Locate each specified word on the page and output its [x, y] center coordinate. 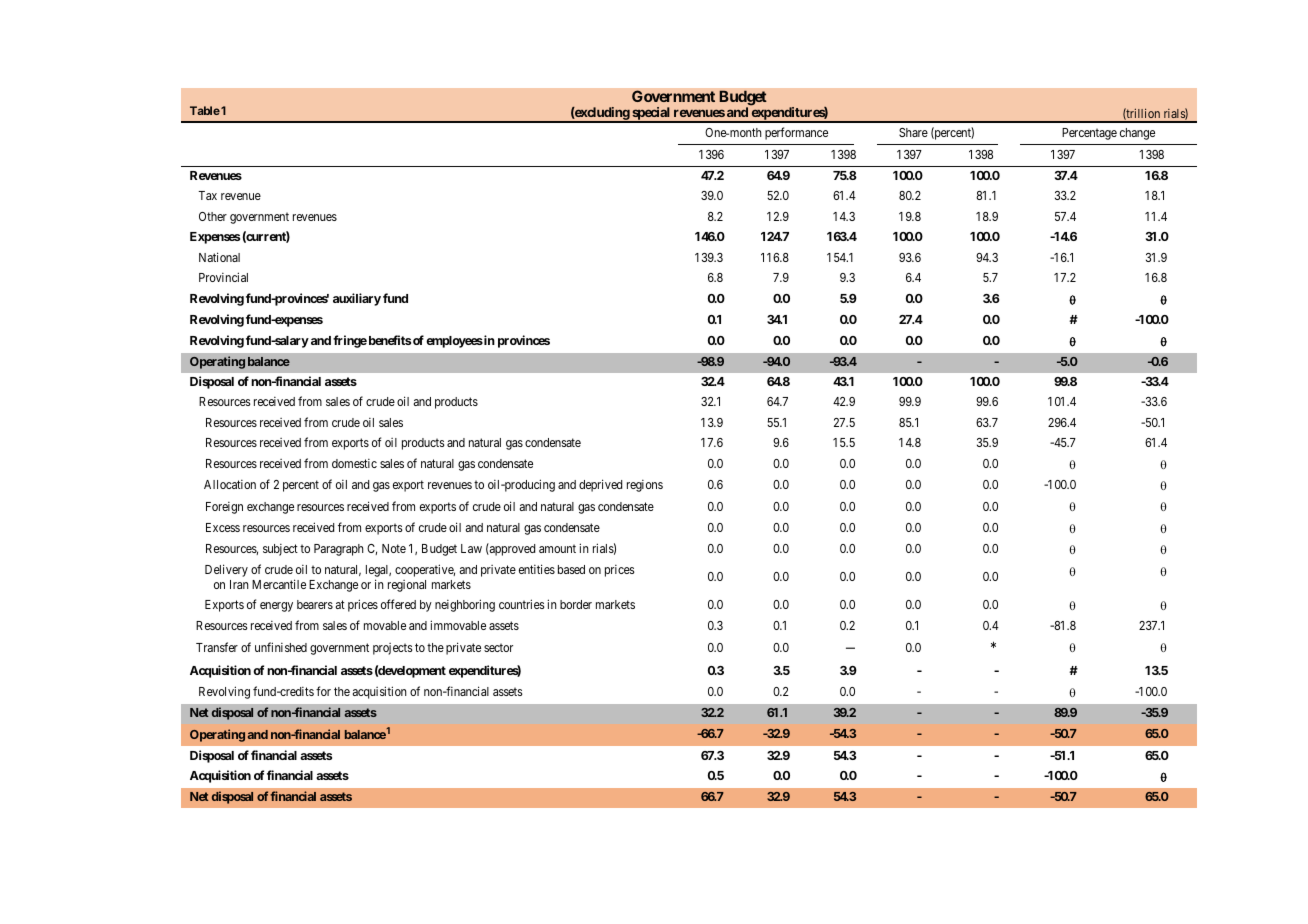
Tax [207, 195]
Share [913, 132]
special [651, 115]
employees [454, 342]
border [576, 604]
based [571, 569]
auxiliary [357, 299]
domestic [354, 463]
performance [796, 133]
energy [276, 607]
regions [645, 486]
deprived [600, 485]
